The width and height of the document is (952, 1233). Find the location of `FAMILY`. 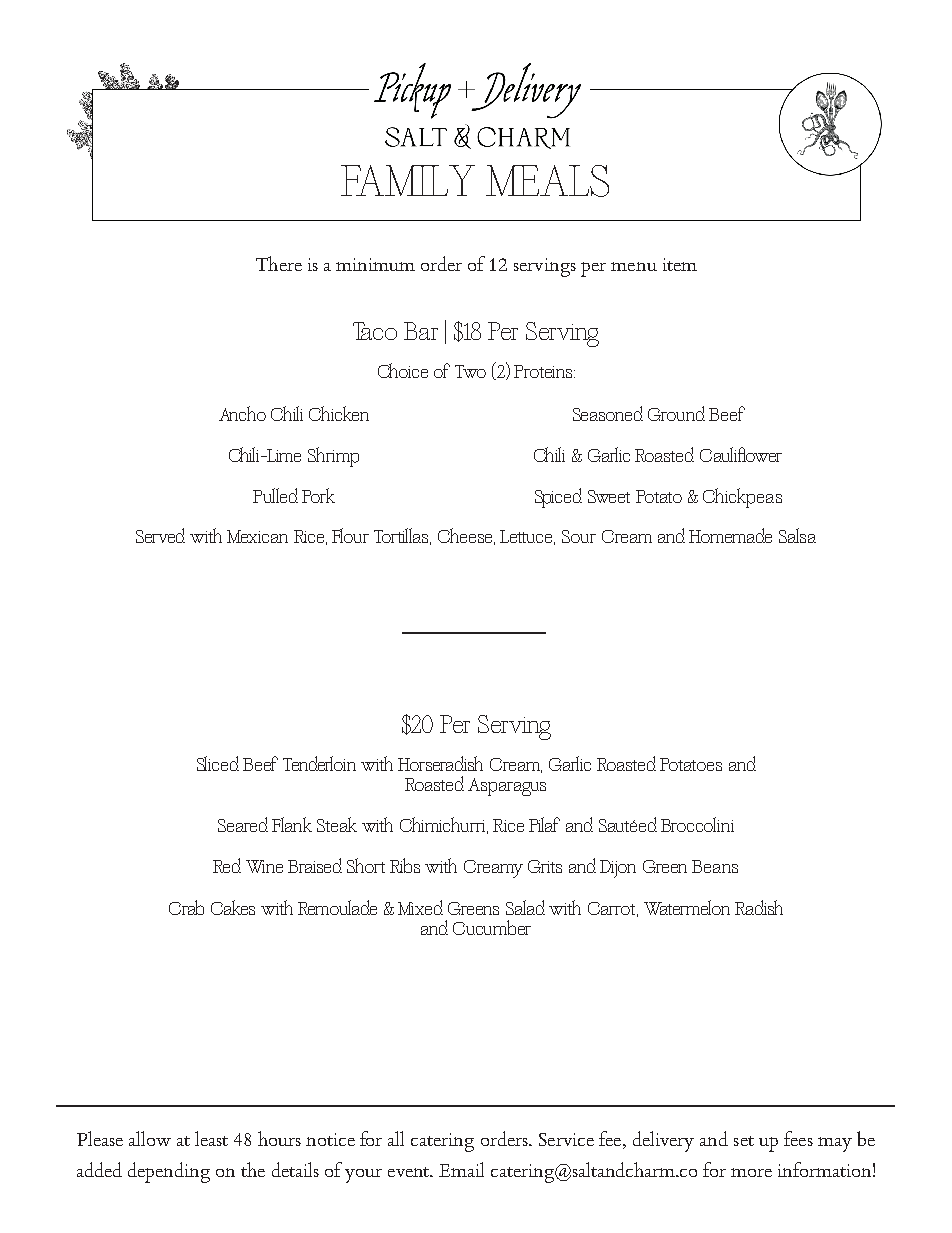

FAMILY is located at coordinates (408, 180).
